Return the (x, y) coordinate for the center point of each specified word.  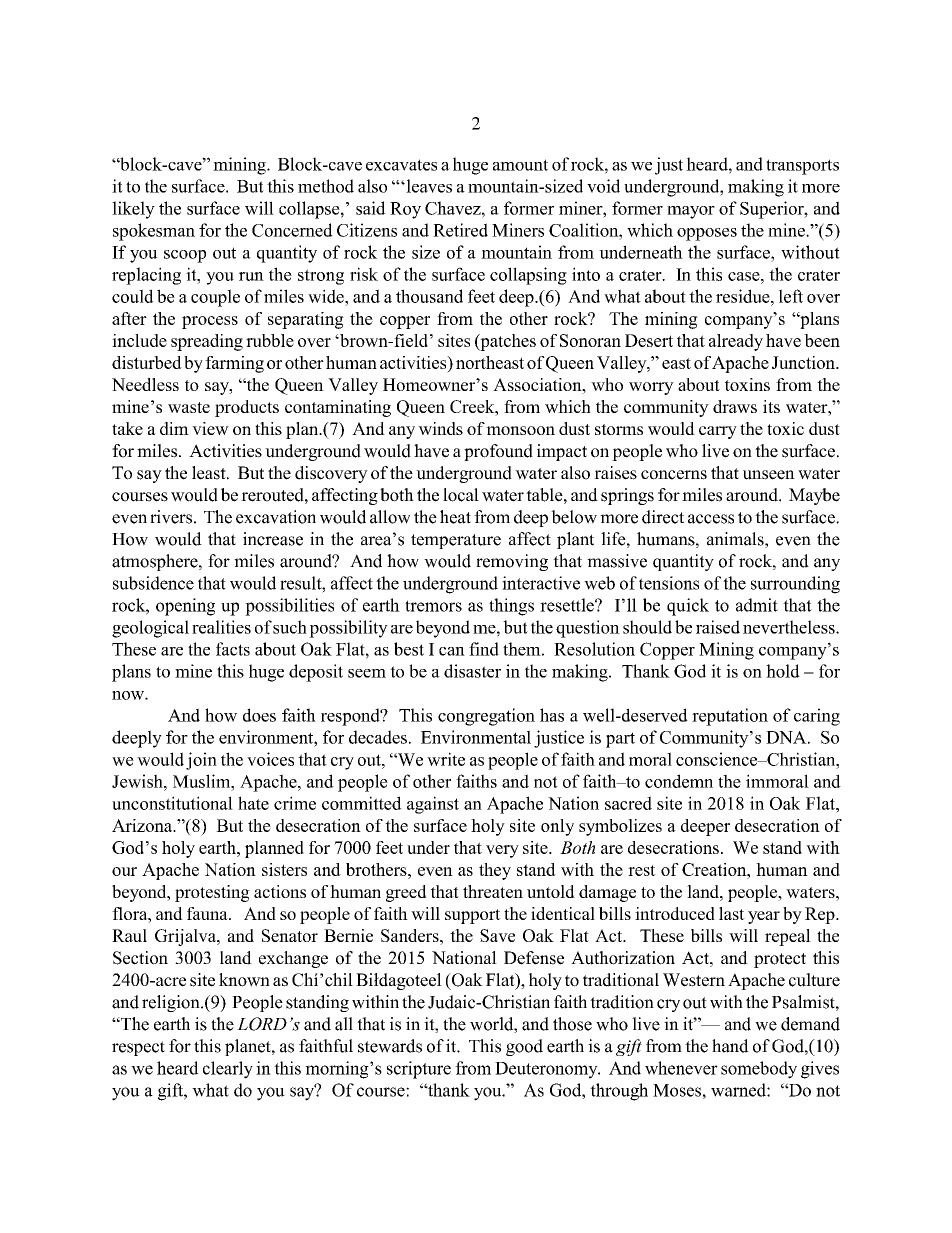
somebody (759, 1070)
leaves (428, 186)
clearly (228, 1070)
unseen (769, 475)
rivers (171, 517)
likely (133, 210)
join (201, 761)
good (524, 1047)
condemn (679, 781)
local (461, 495)
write (446, 759)
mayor (691, 212)
